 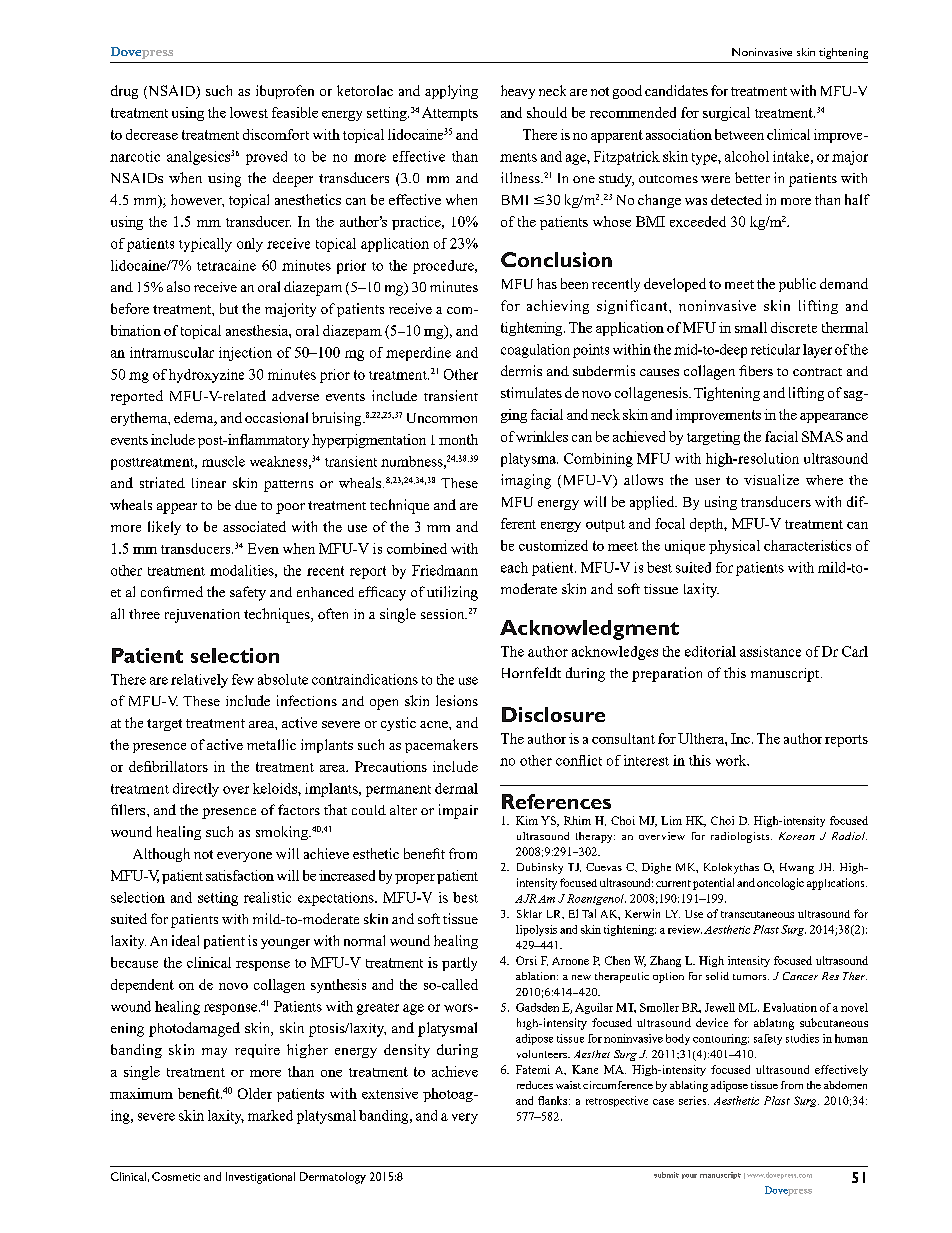 I want to click on between, so click(x=739, y=134).
